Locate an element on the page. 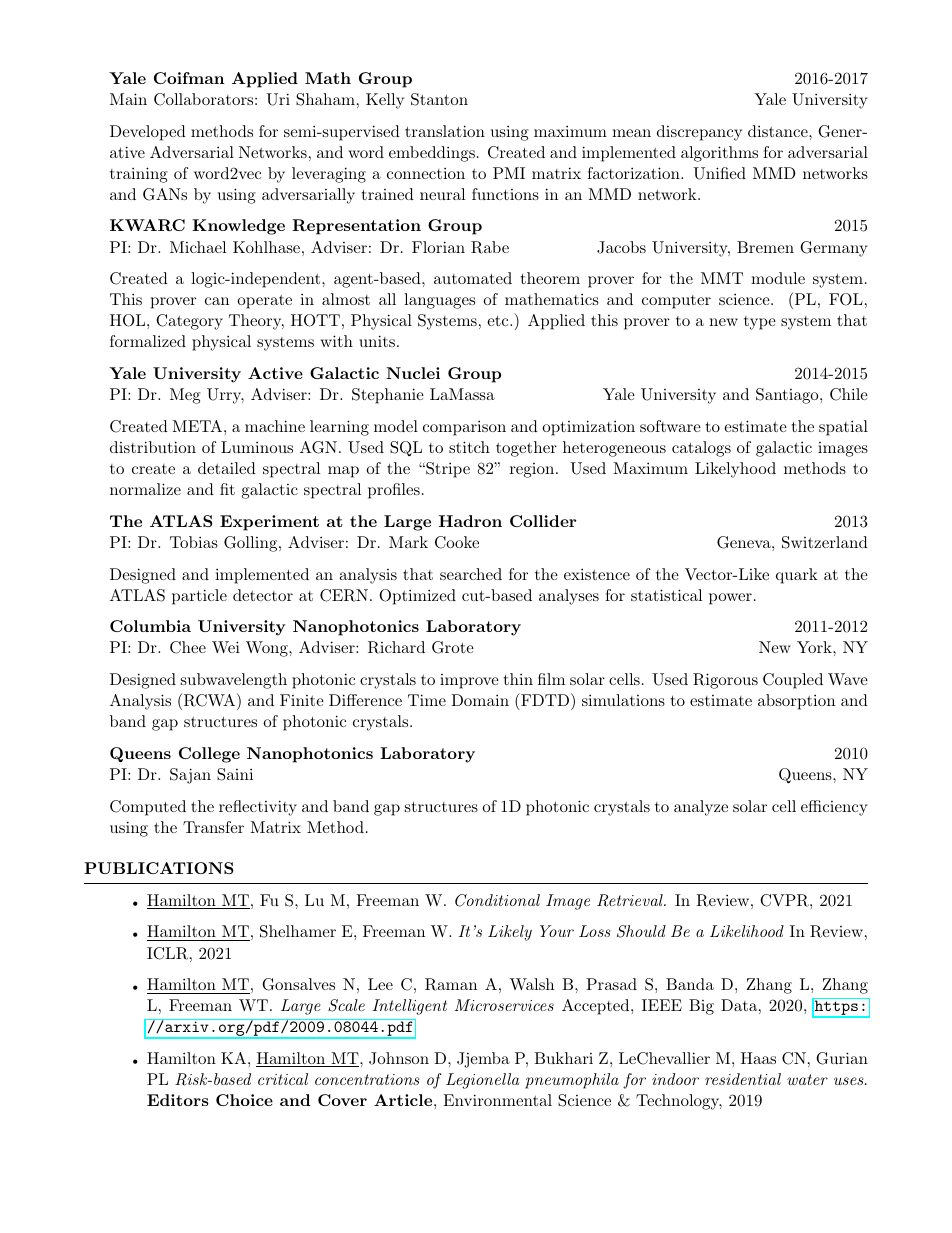 This document has height=1233, width=952. searched is located at coordinates (471, 574).
